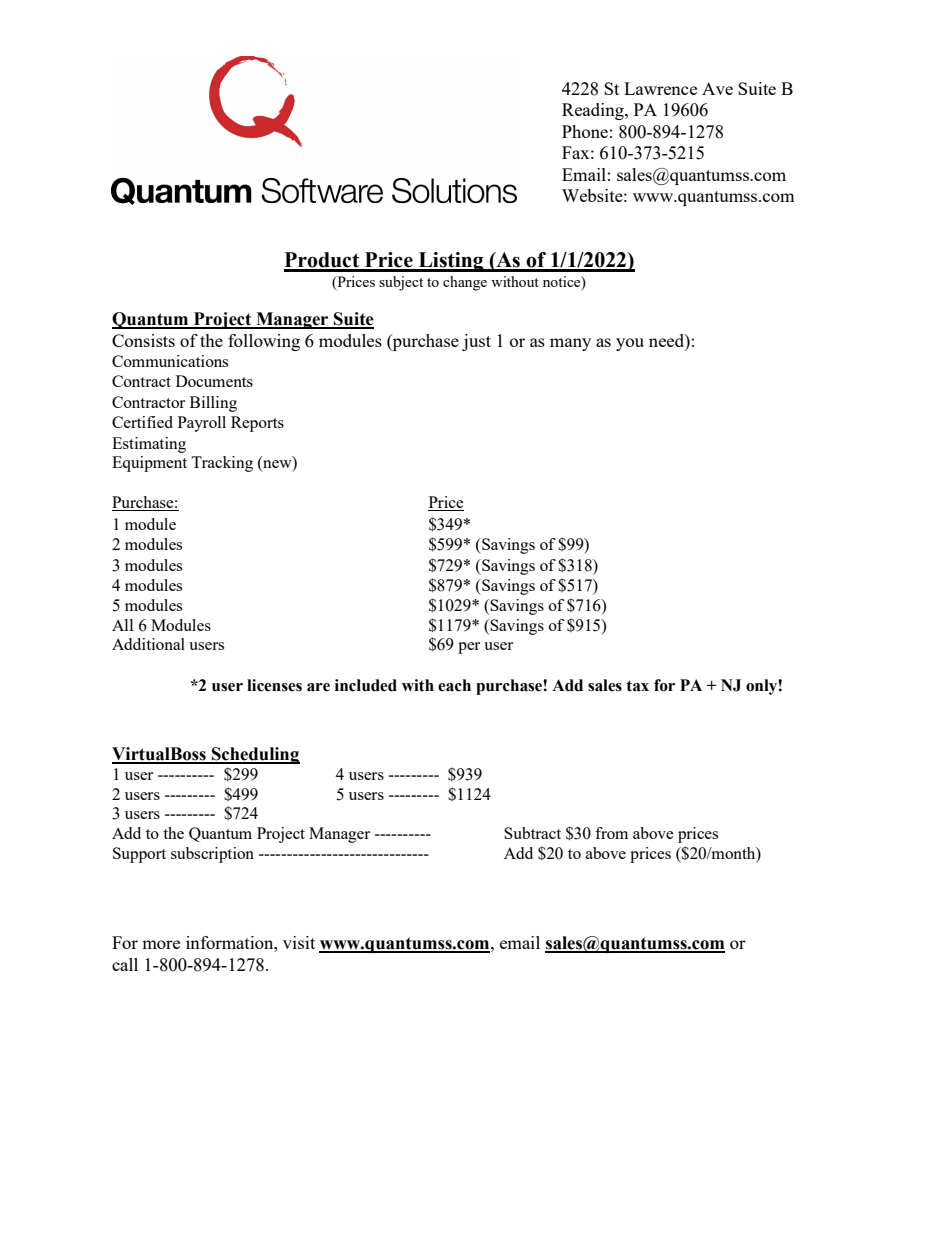 The image size is (952, 1233). What do you see at coordinates (299, 942) in the document?
I see `visit` at bounding box center [299, 942].
